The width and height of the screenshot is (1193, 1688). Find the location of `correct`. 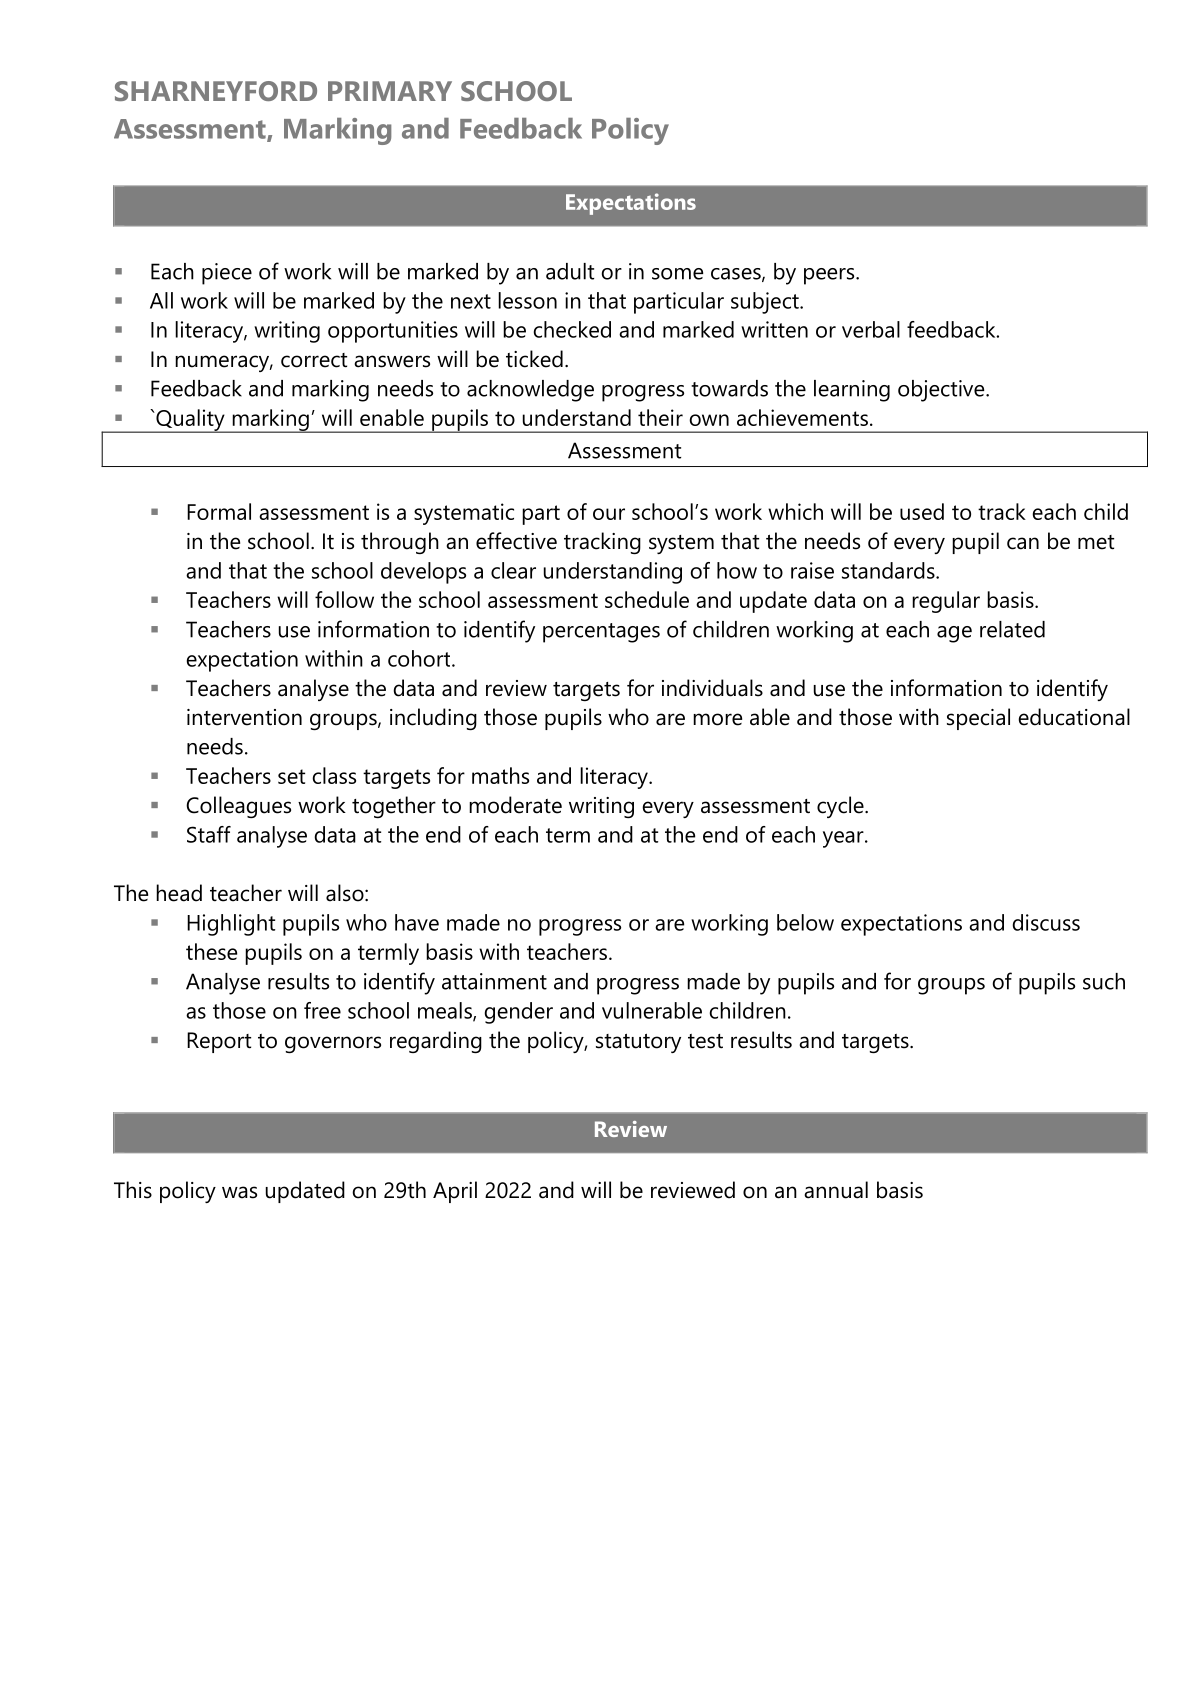

correct is located at coordinates (314, 360).
